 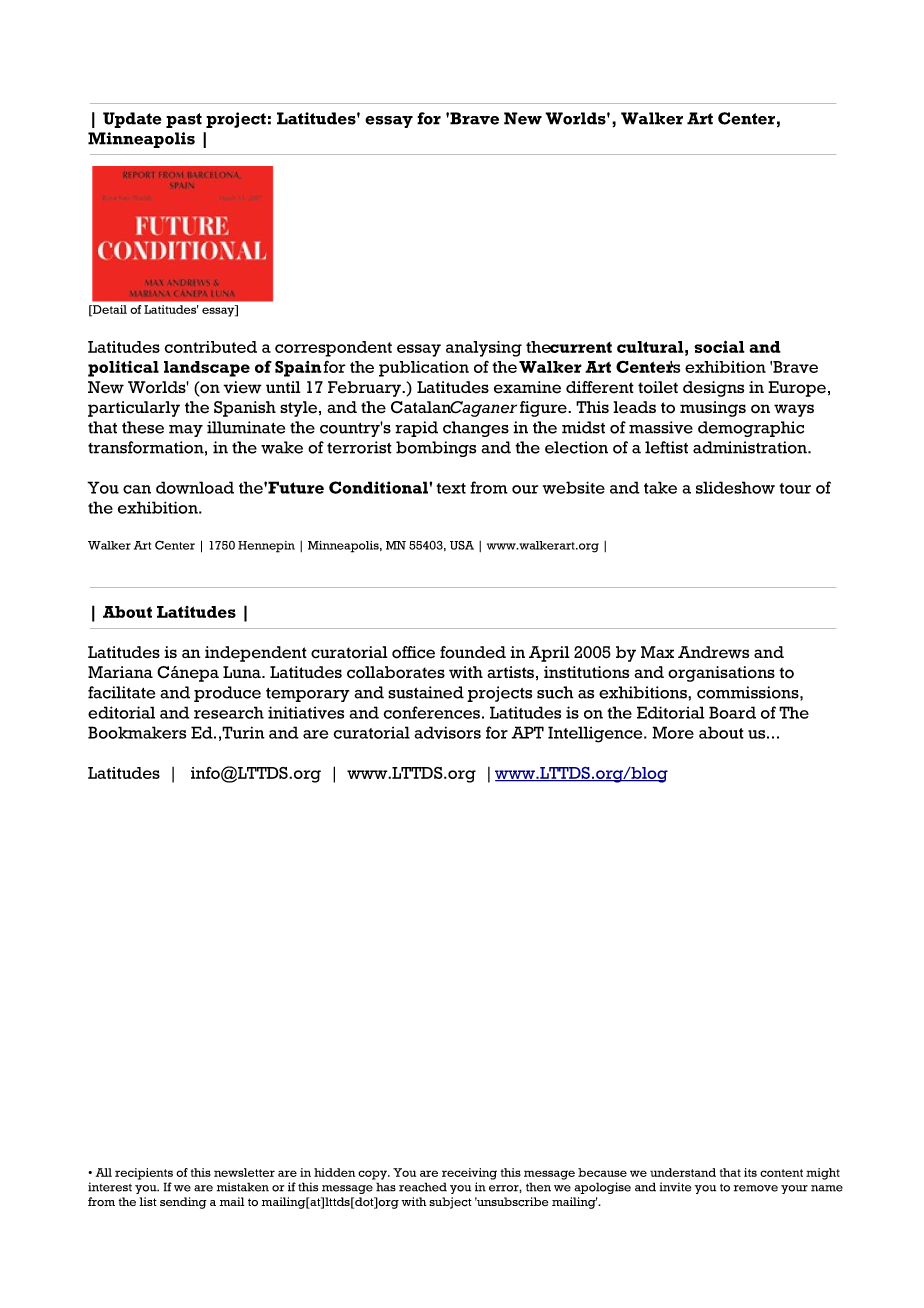 What do you see at coordinates (469, 1174) in the image?
I see `receiving` at bounding box center [469, 1174].
